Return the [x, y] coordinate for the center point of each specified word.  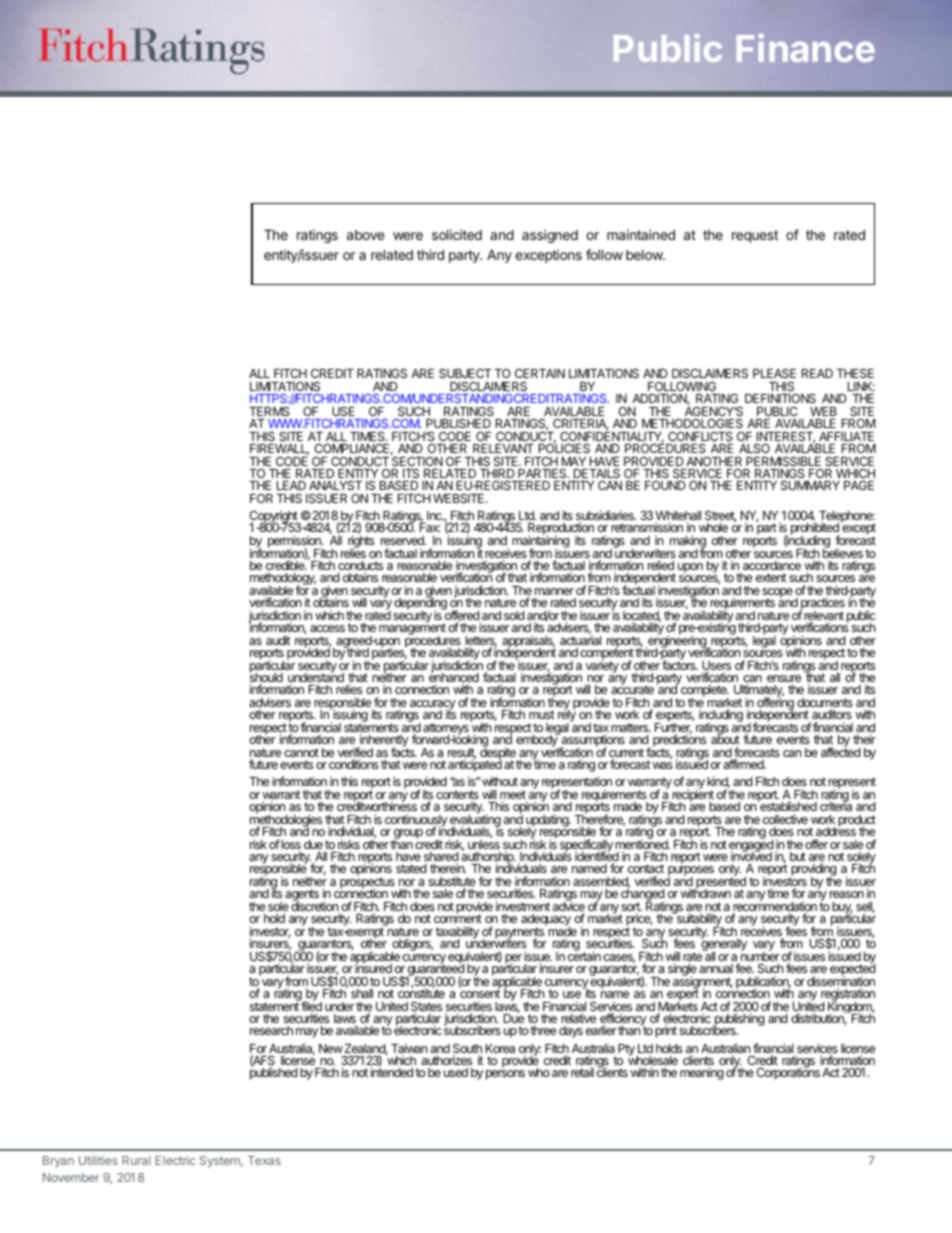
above [365, 235]
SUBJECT [465, 373]
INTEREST [786, 437]
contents [457, 794]
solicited [457, 234]
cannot [301, 752]
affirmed [744, 764]
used [456, 1072]
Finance [805, 47]
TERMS [269, 411]
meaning [702, 1073]
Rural [136, 1160]
